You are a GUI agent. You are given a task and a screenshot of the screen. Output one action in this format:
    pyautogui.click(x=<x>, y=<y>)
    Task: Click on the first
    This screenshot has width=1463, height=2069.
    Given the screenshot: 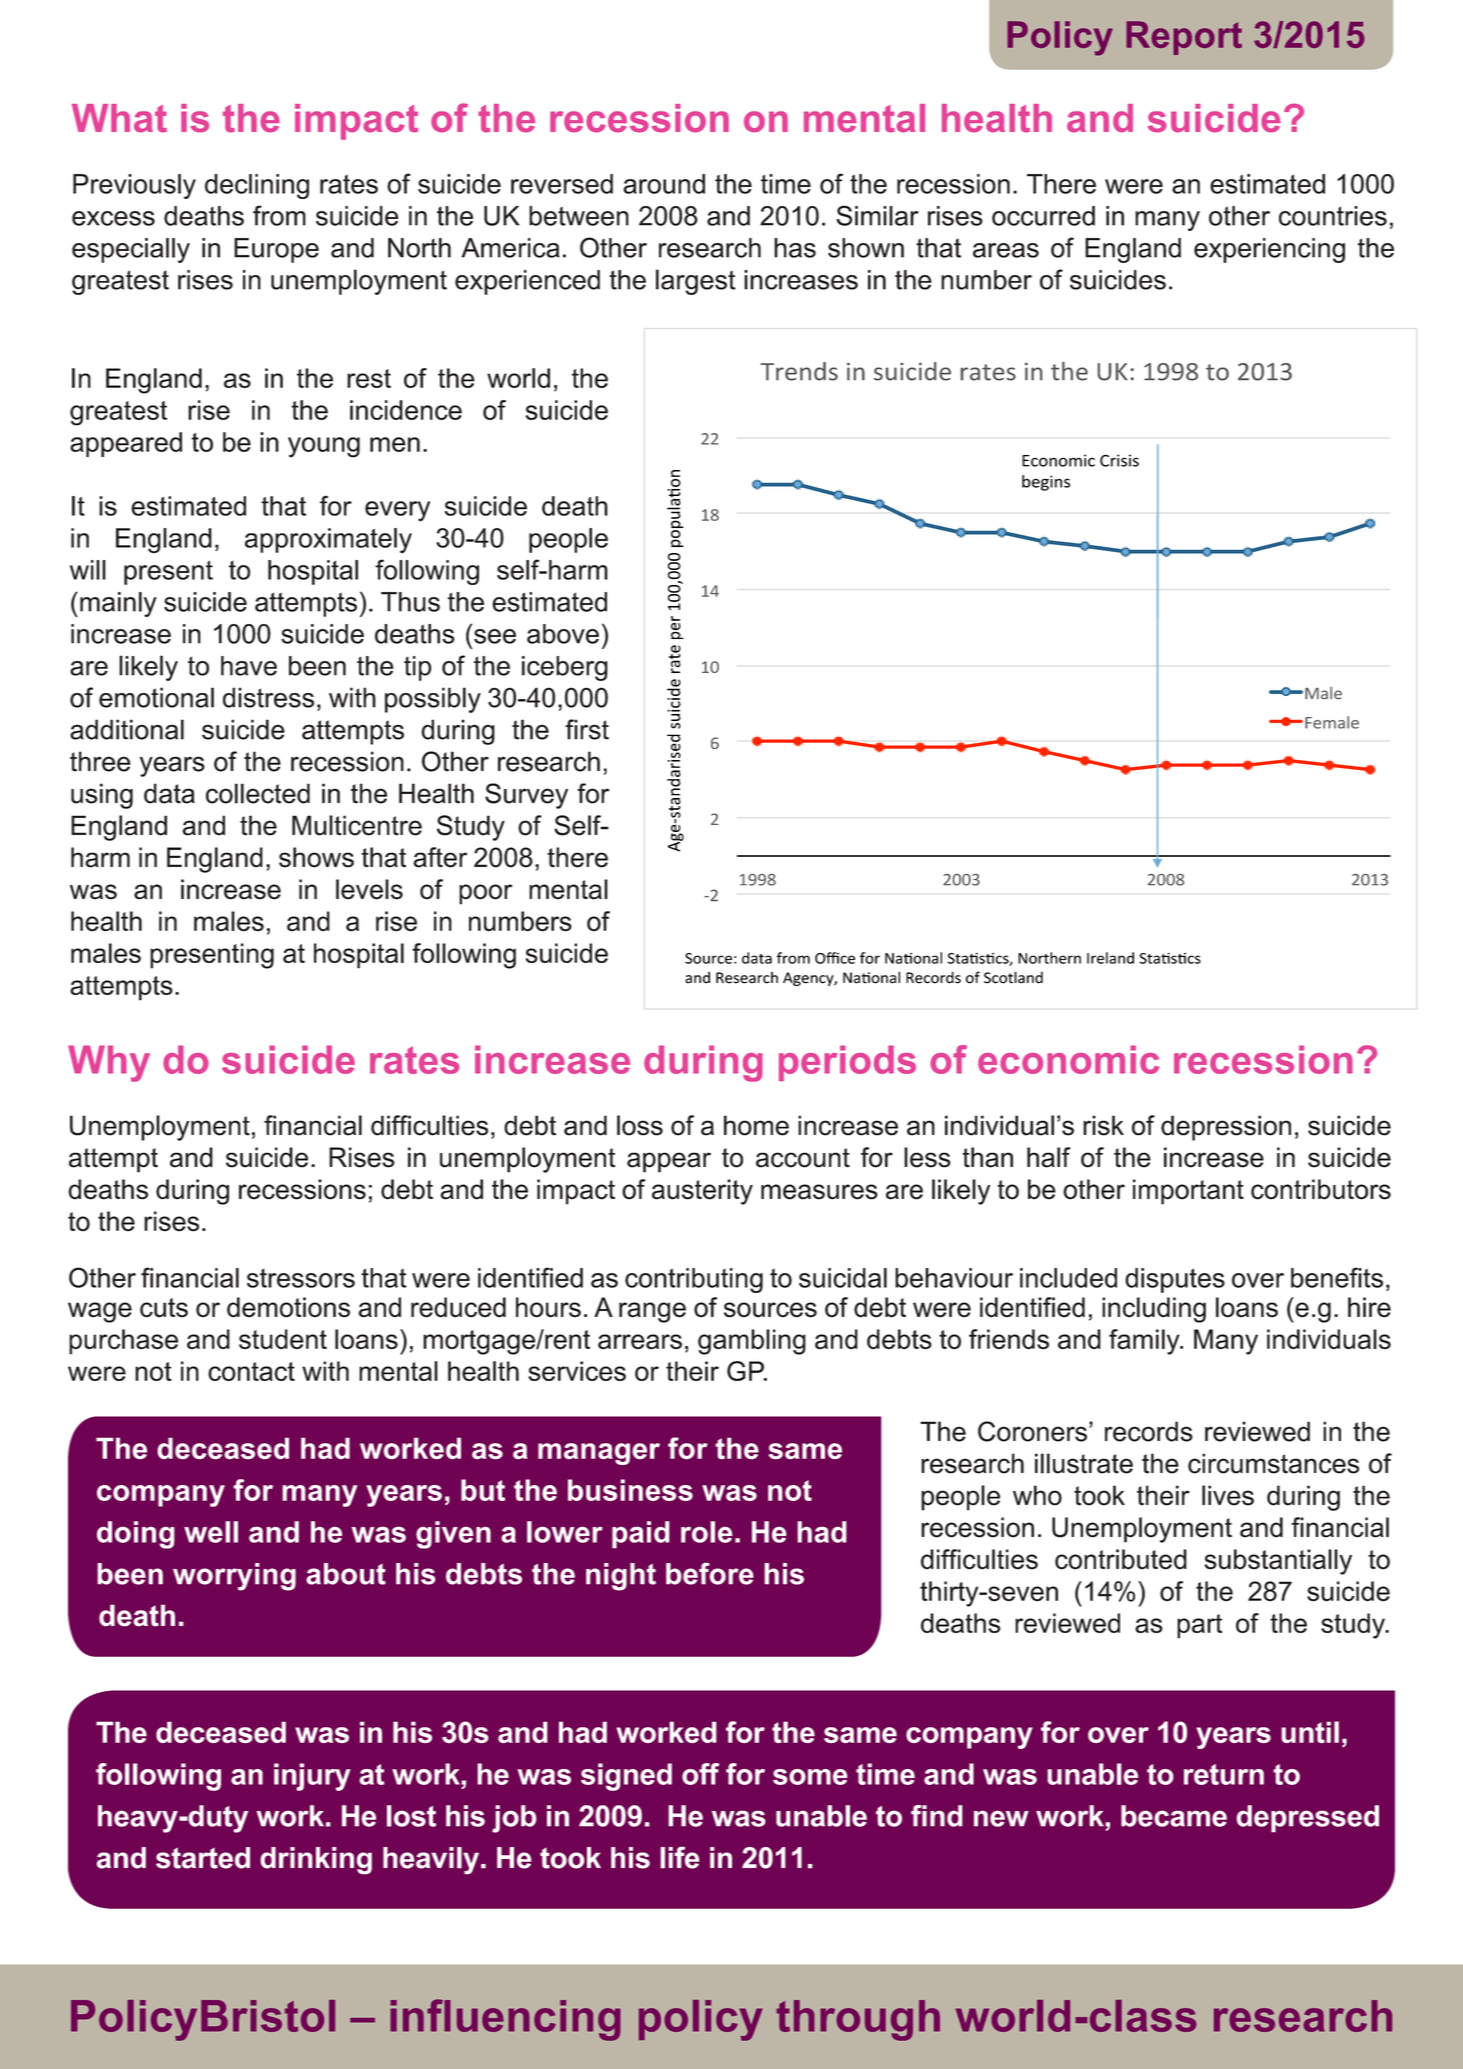 What is the action you would take?
    pyautogui.click(x=587, y=729)
